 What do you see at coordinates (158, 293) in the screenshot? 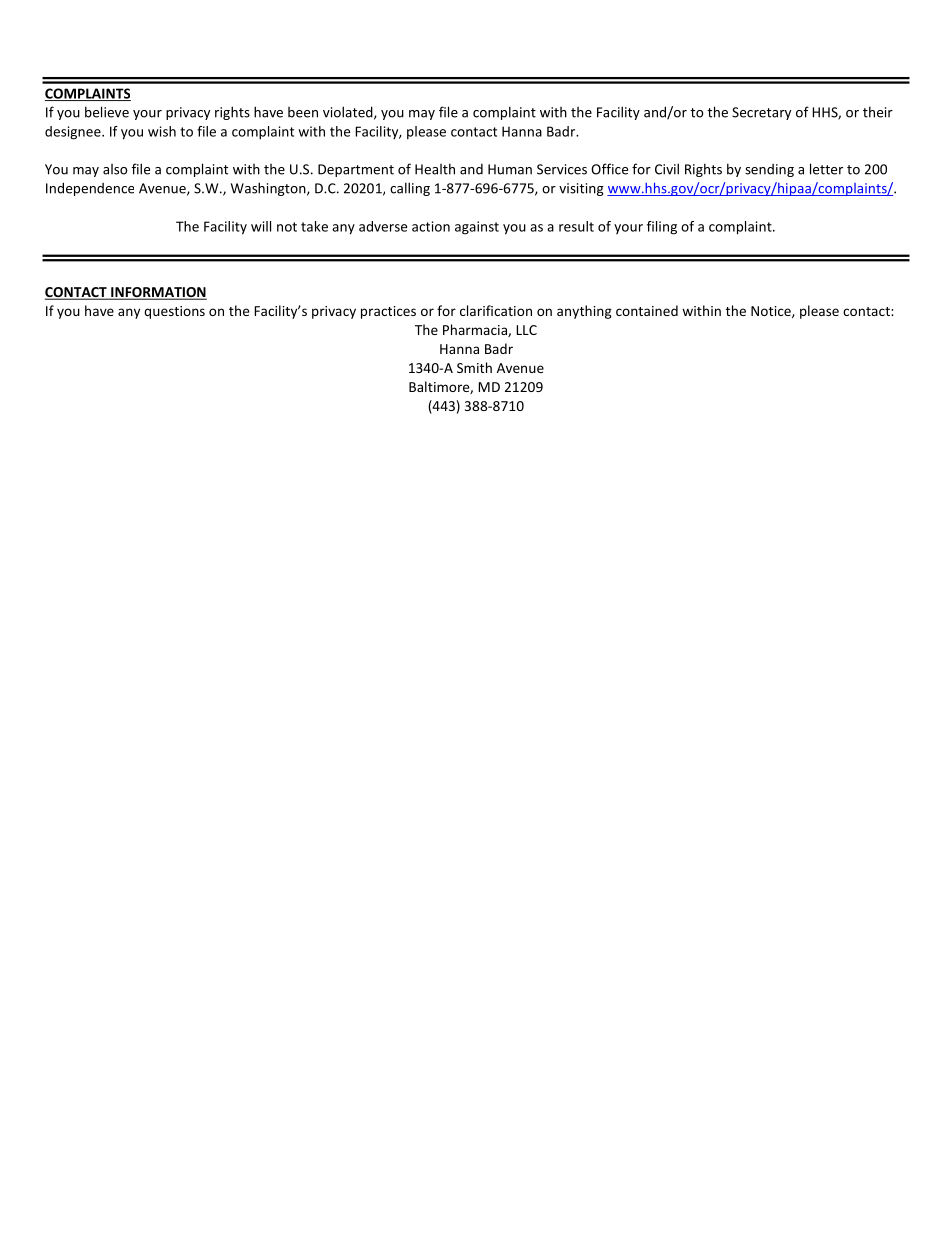
I see `INFORMATION` at bounding box center [158, 293].
